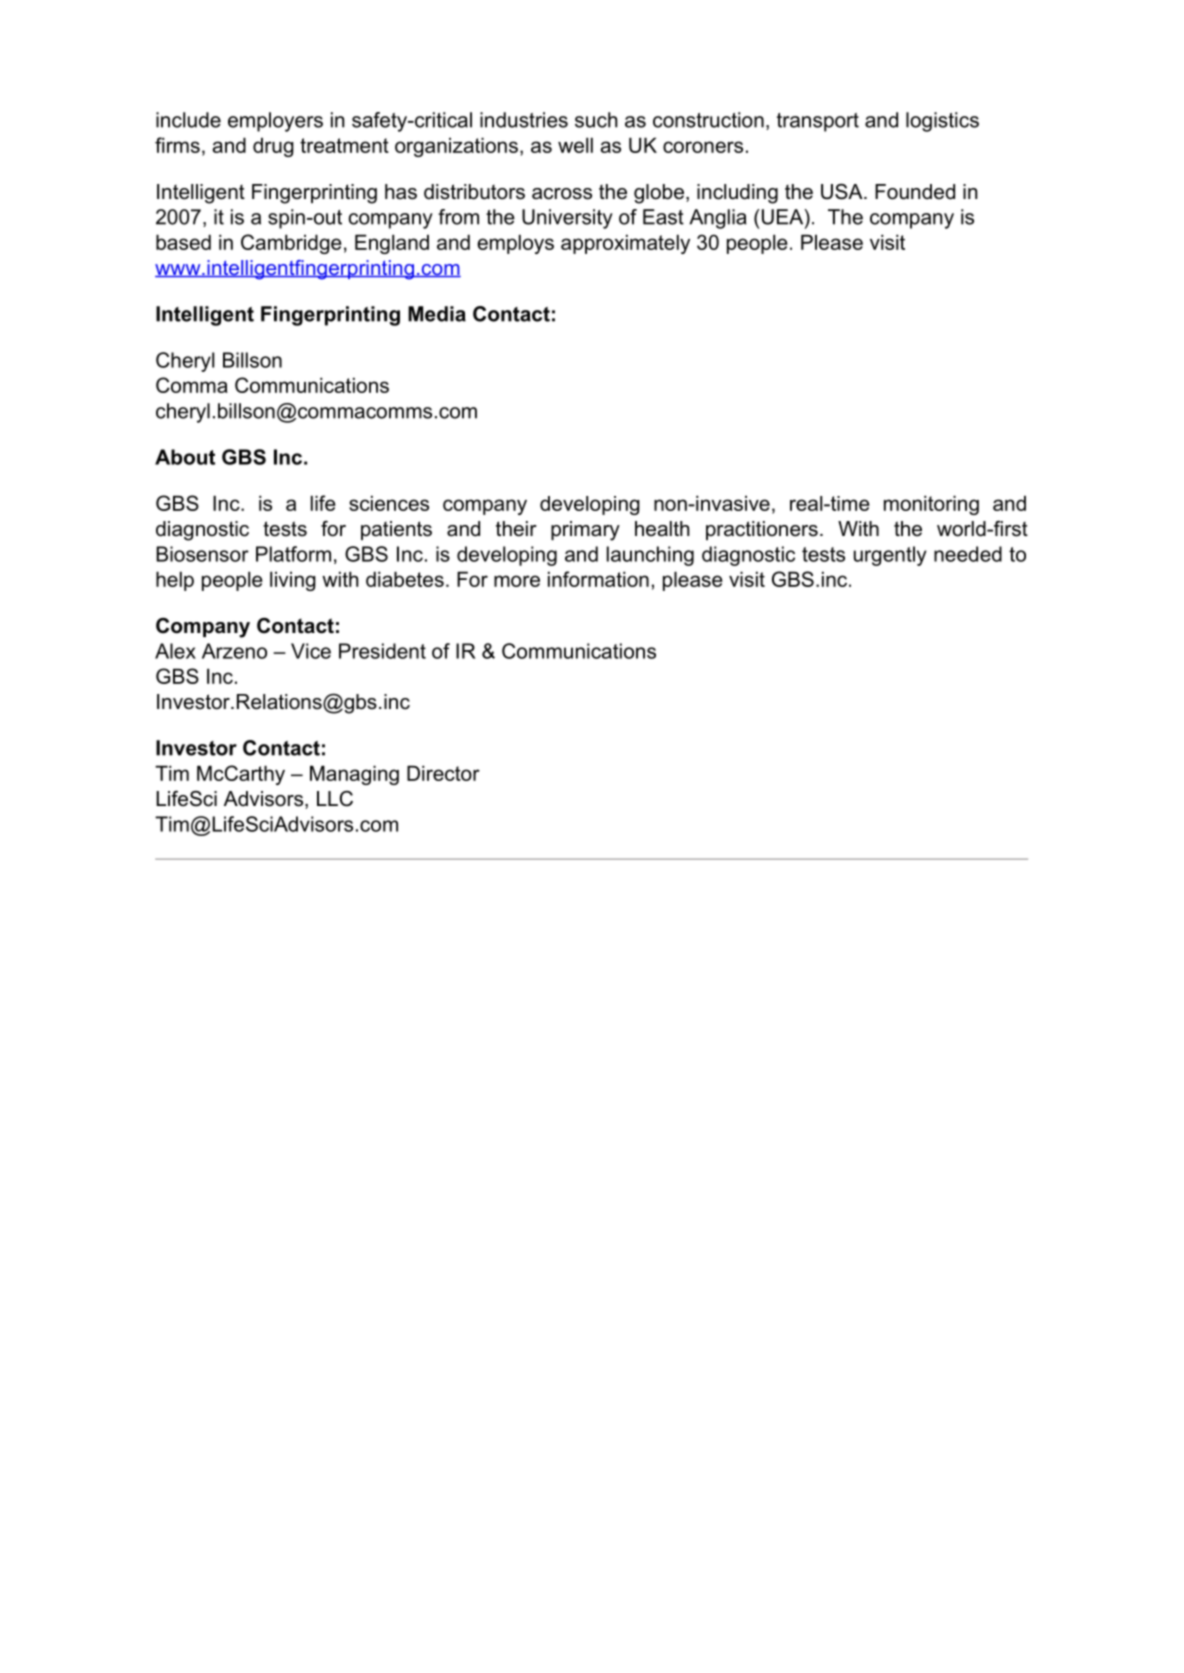  I want to click on drug, so click(273, 147).
